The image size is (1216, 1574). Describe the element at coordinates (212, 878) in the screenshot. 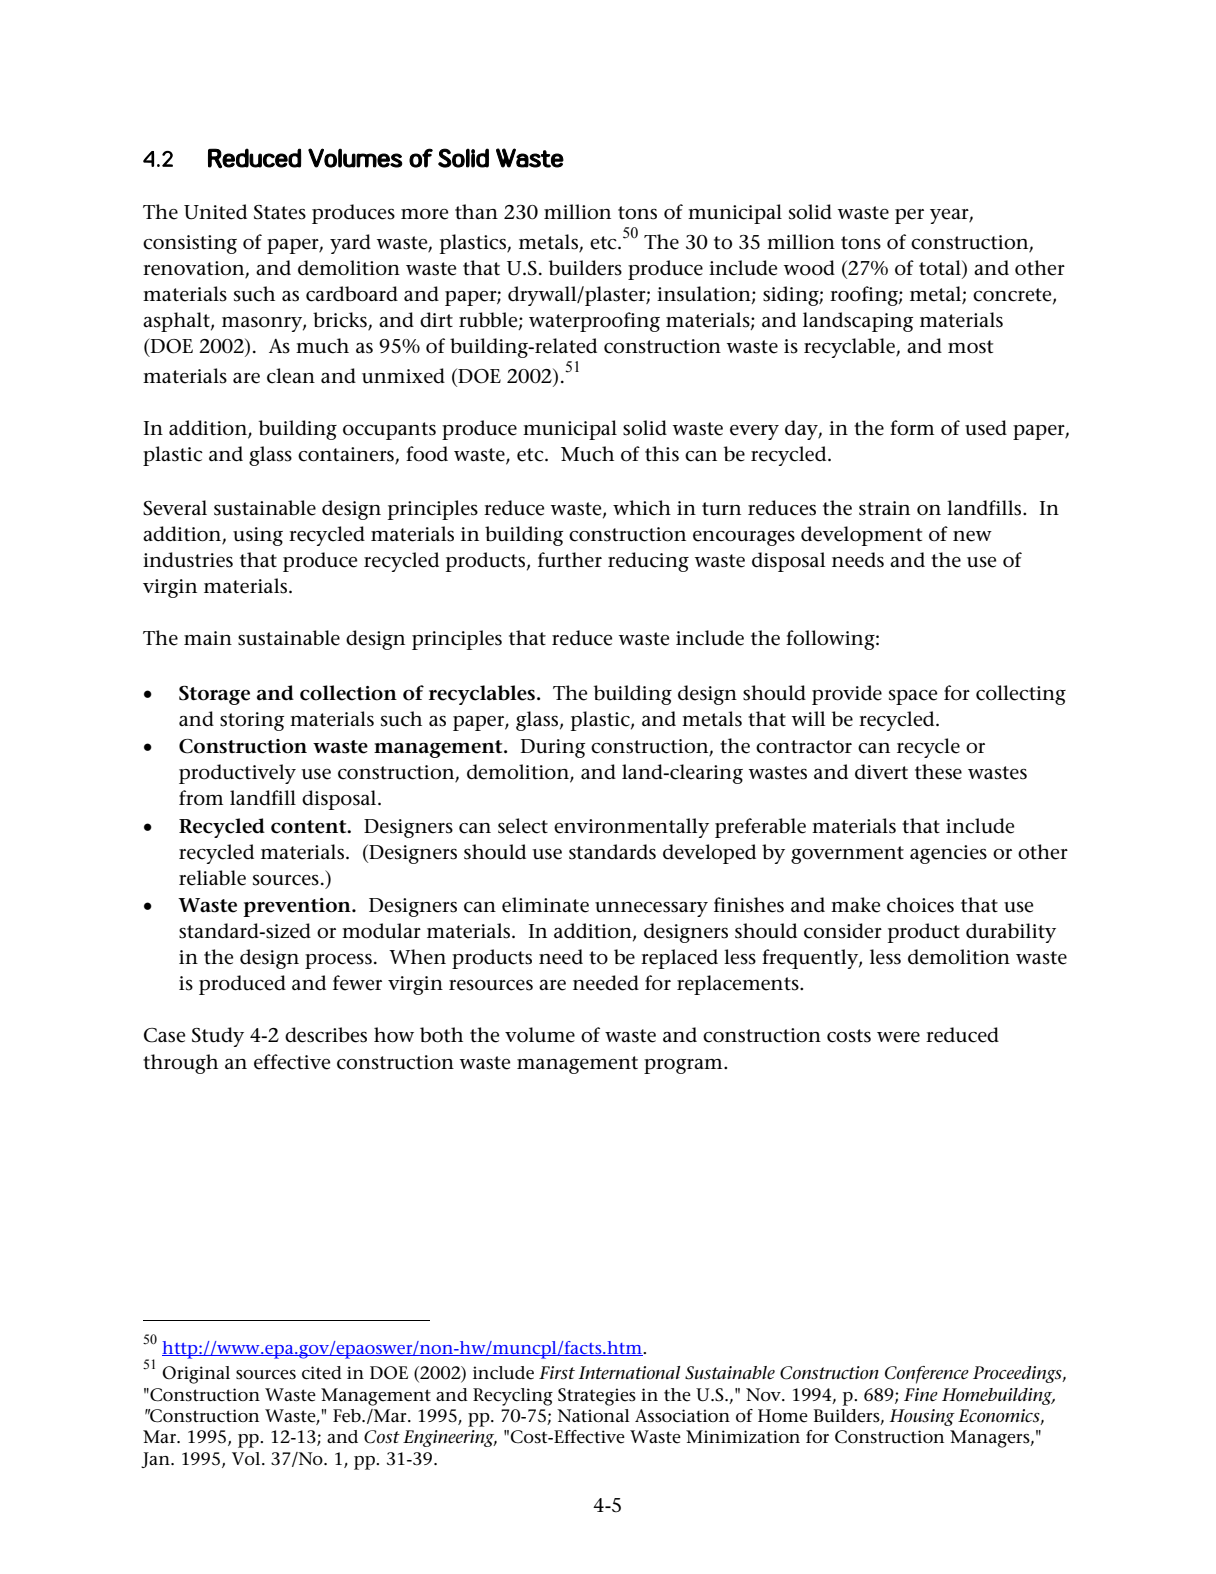

I see `reliable` at that location.
